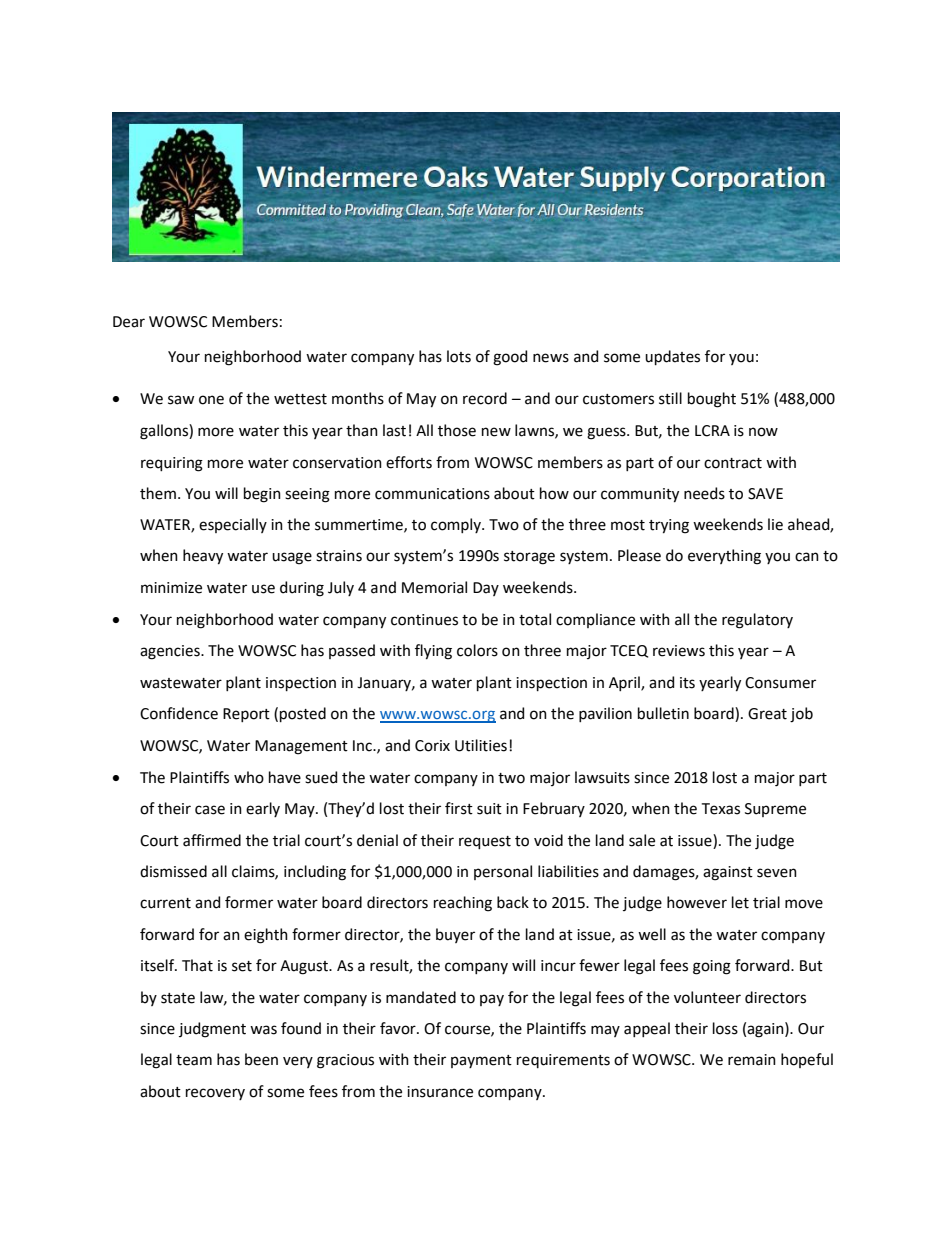 This screenshot has height=1233, width=952. I want to click on especially, so click(233, 525).
